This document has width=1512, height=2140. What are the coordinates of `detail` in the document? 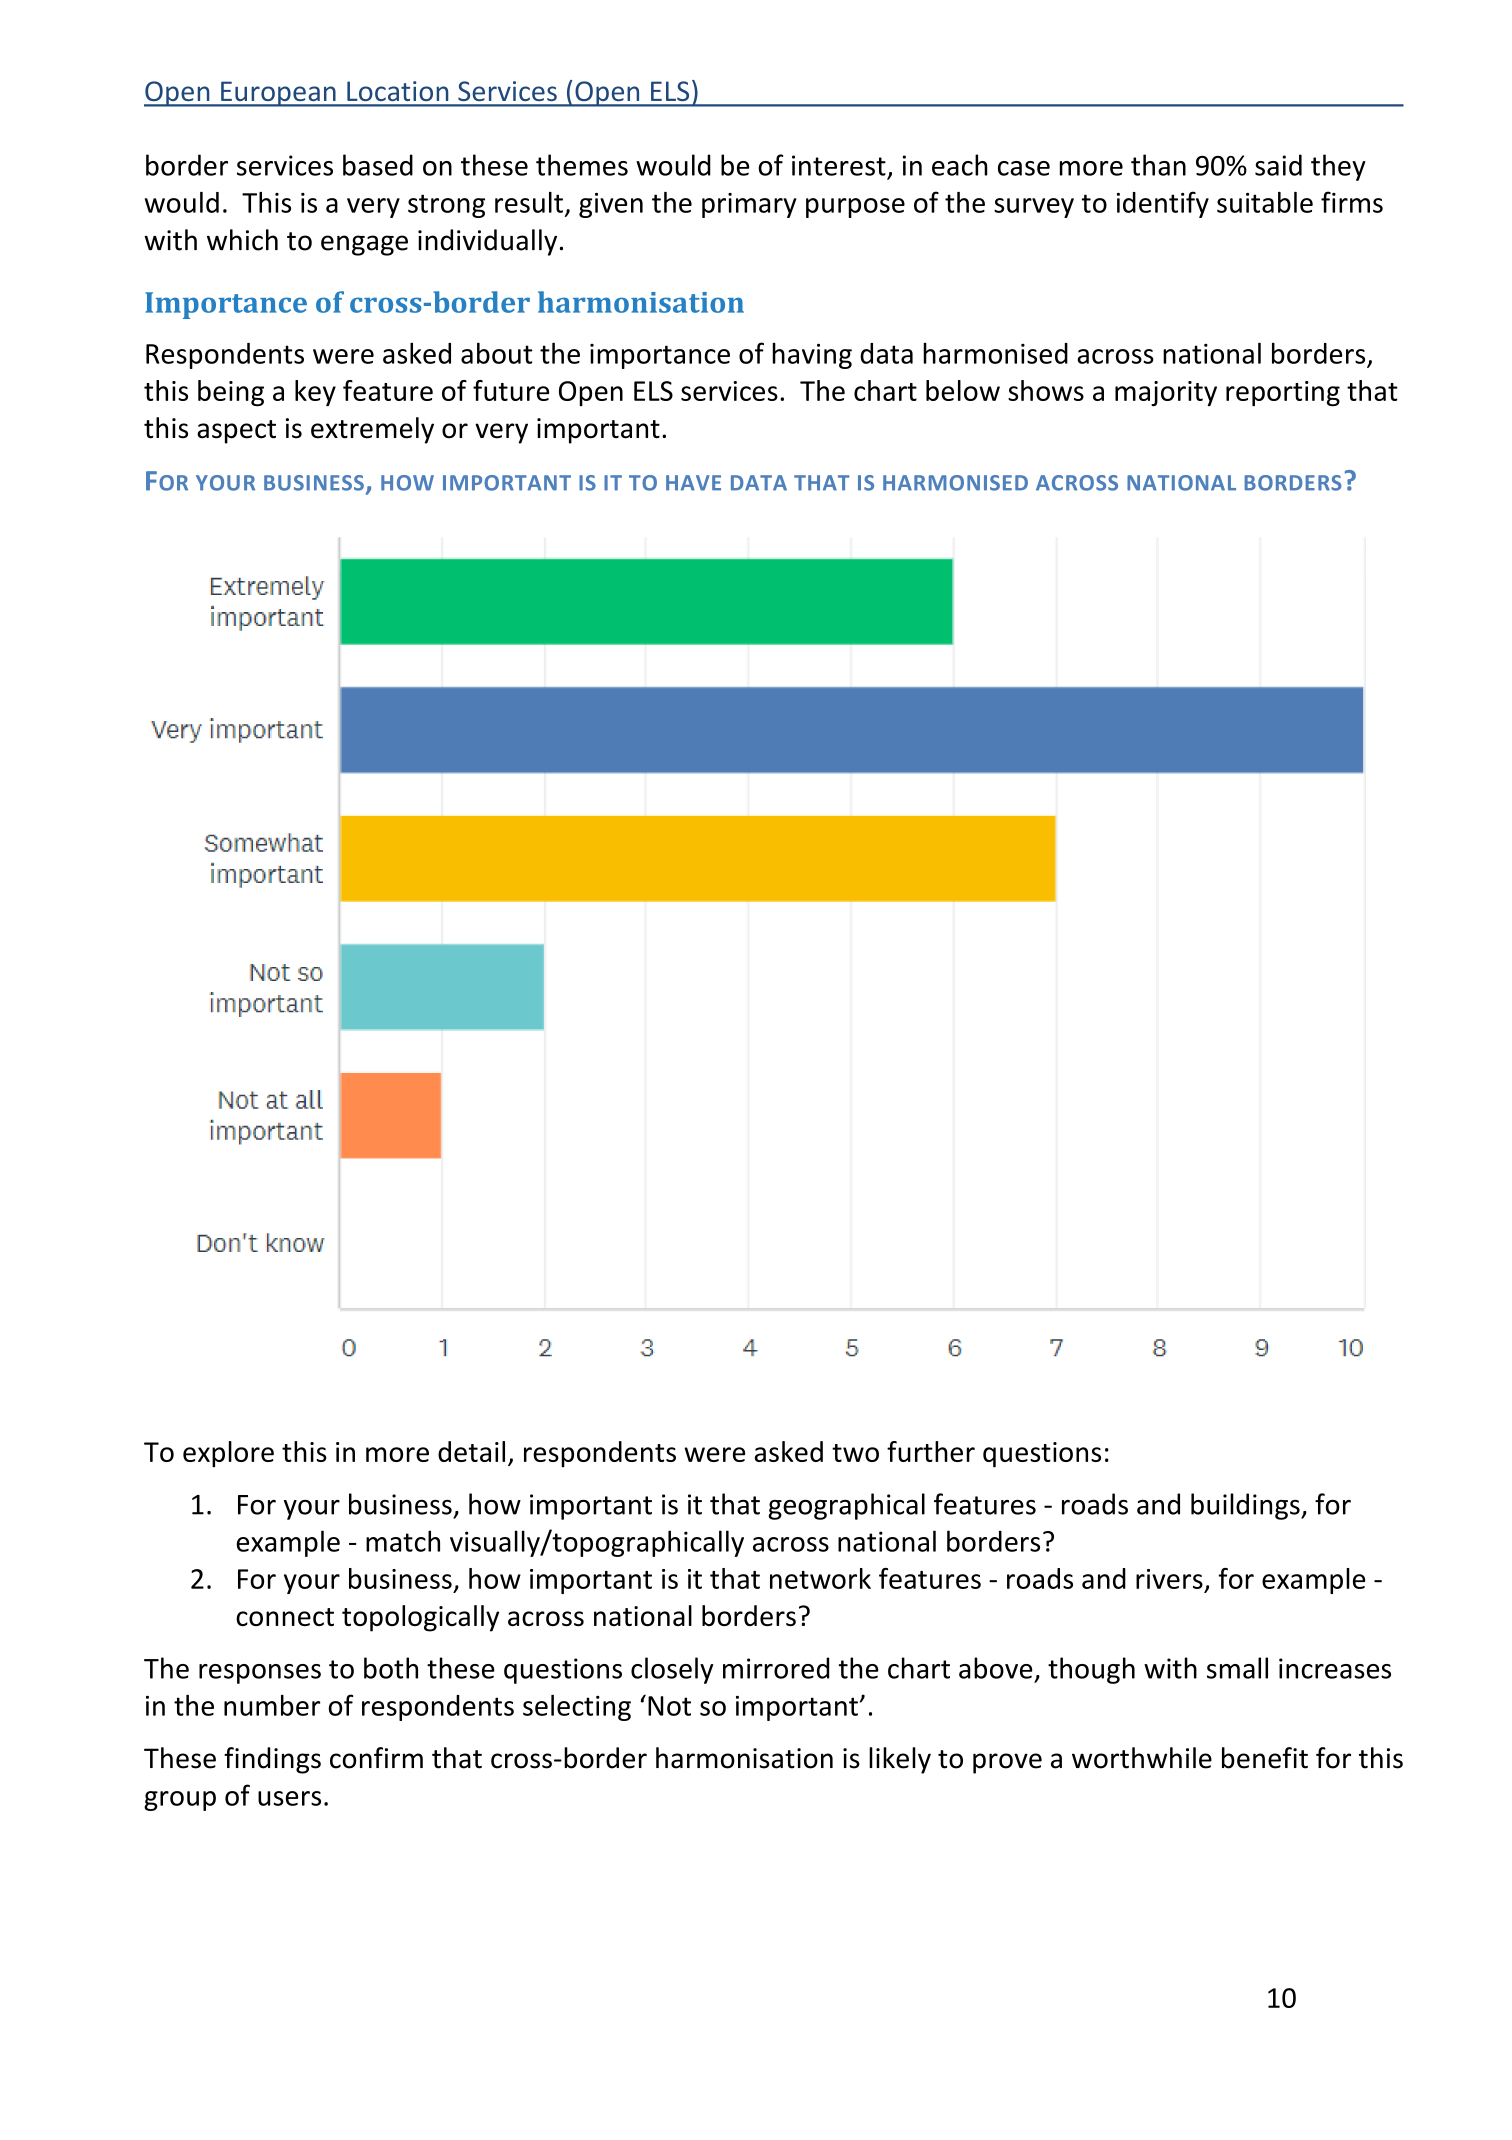 It's located at (471, 1451).
